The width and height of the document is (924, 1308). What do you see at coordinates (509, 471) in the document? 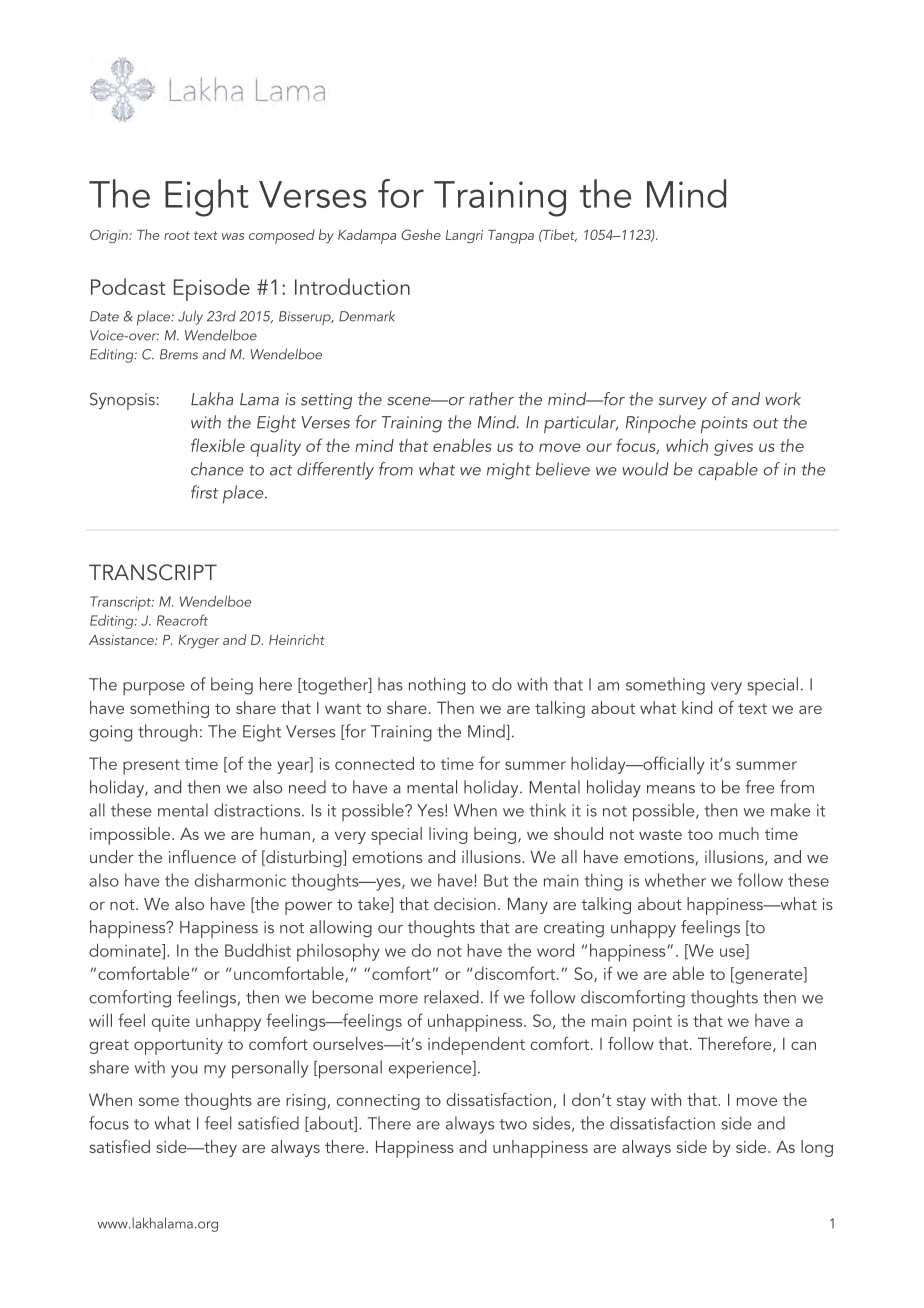
I see `might` at bounding box center [509, 471].
